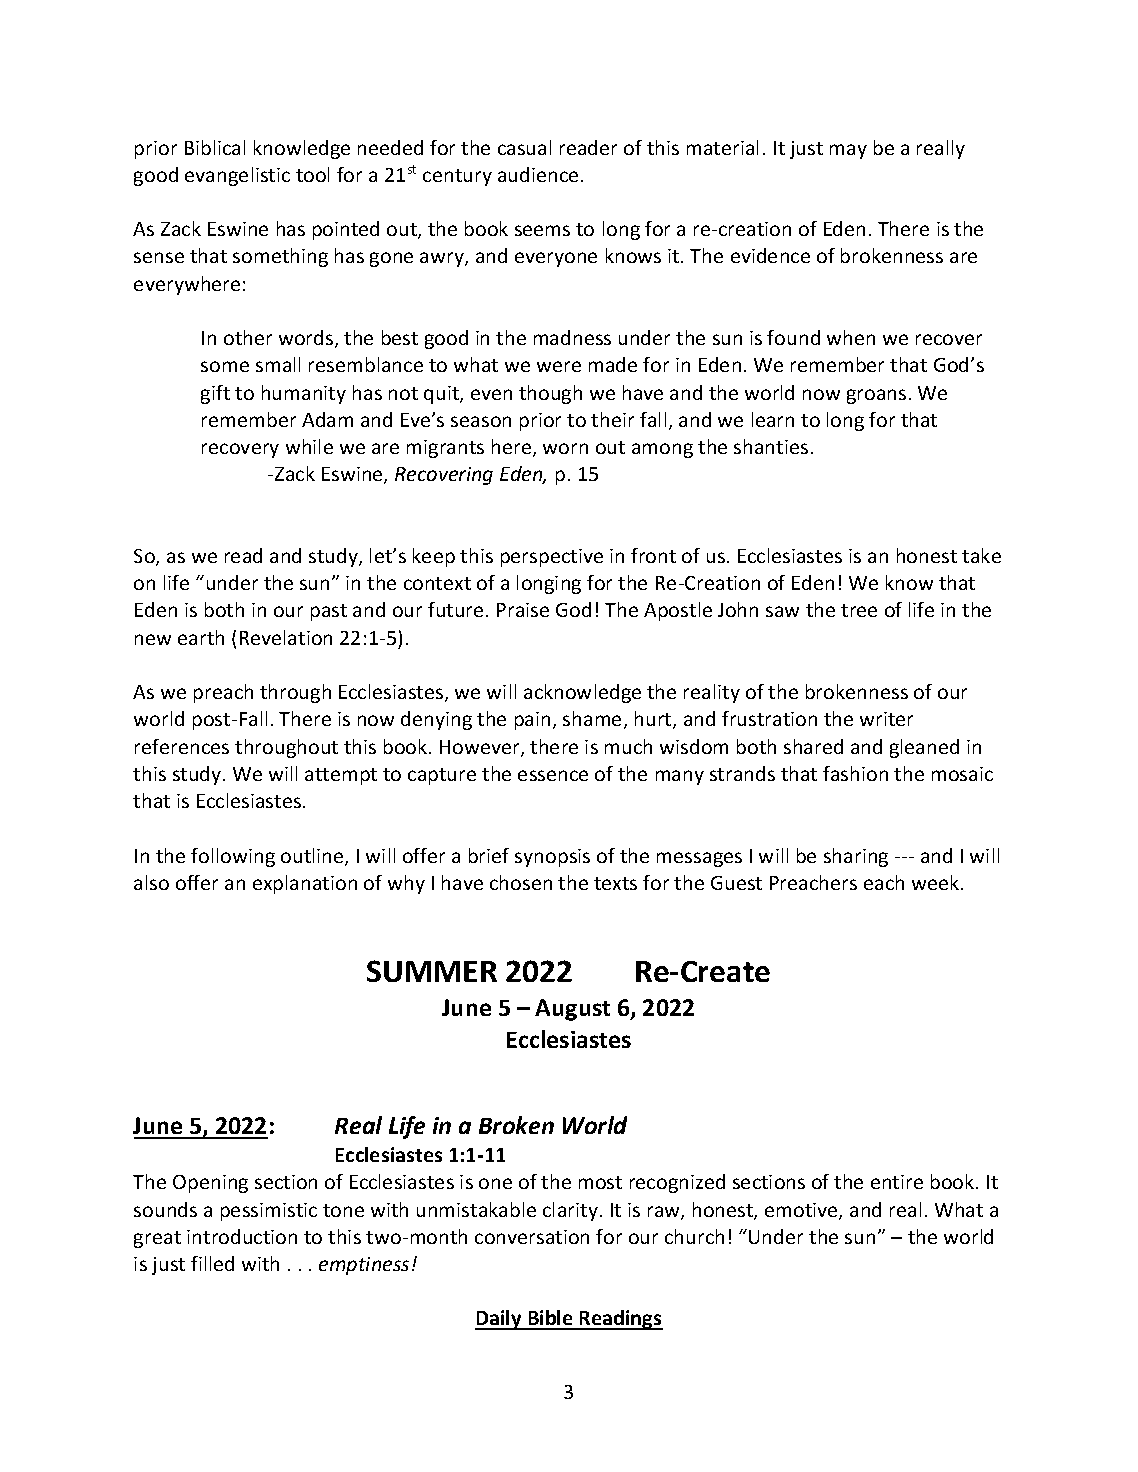 Image resolution: width=1138 pixels, height=1472 pixels. Describe the element at coordinates (848, 151) in the page. I see `may` at that location.
